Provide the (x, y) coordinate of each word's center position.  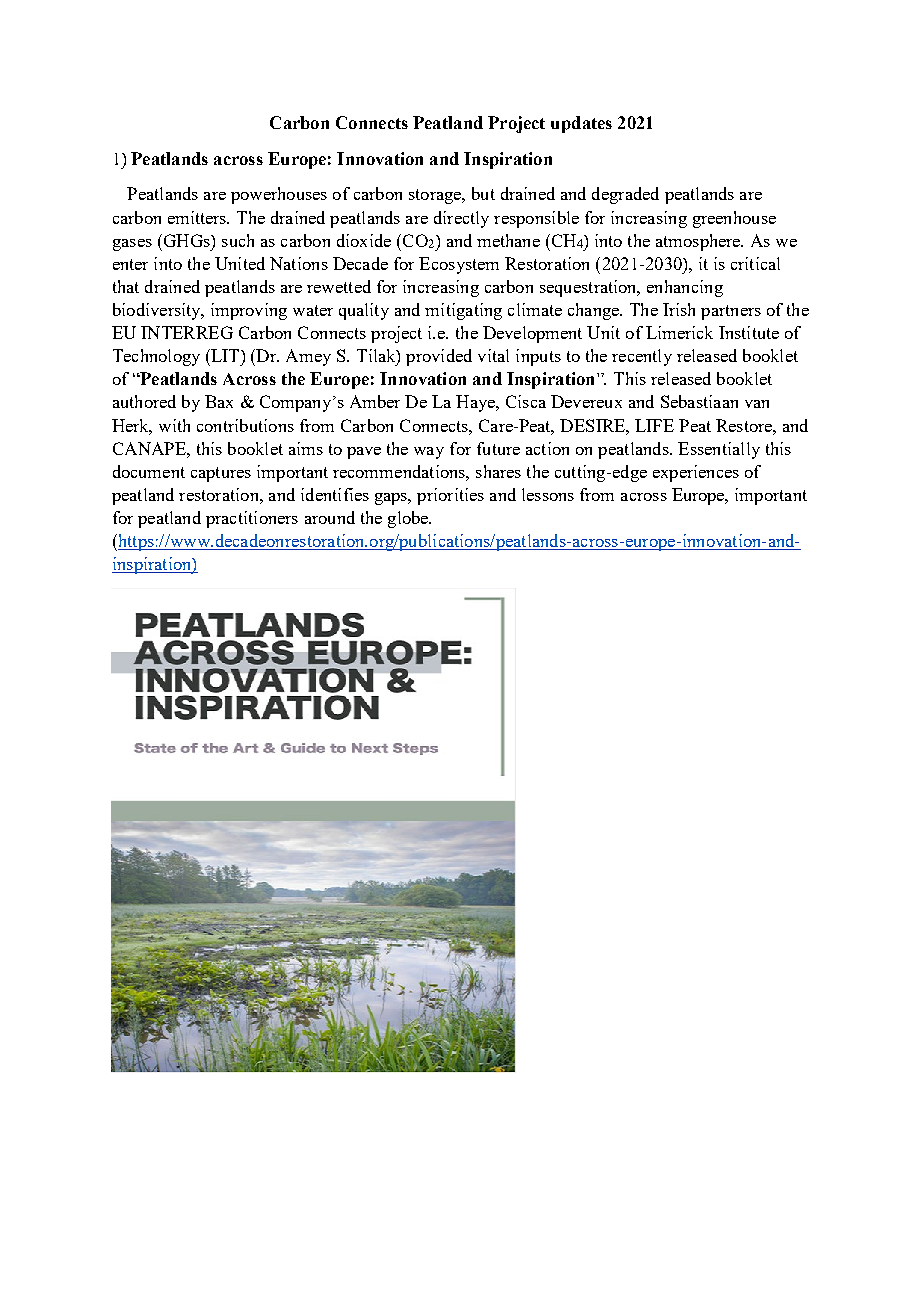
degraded (625, 195)
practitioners (252, 519)
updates (581, 124)
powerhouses (279, 195)
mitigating (463, 311)
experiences (696, 473)
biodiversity (158, 311)
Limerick (679, 332)
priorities (450, 496)
